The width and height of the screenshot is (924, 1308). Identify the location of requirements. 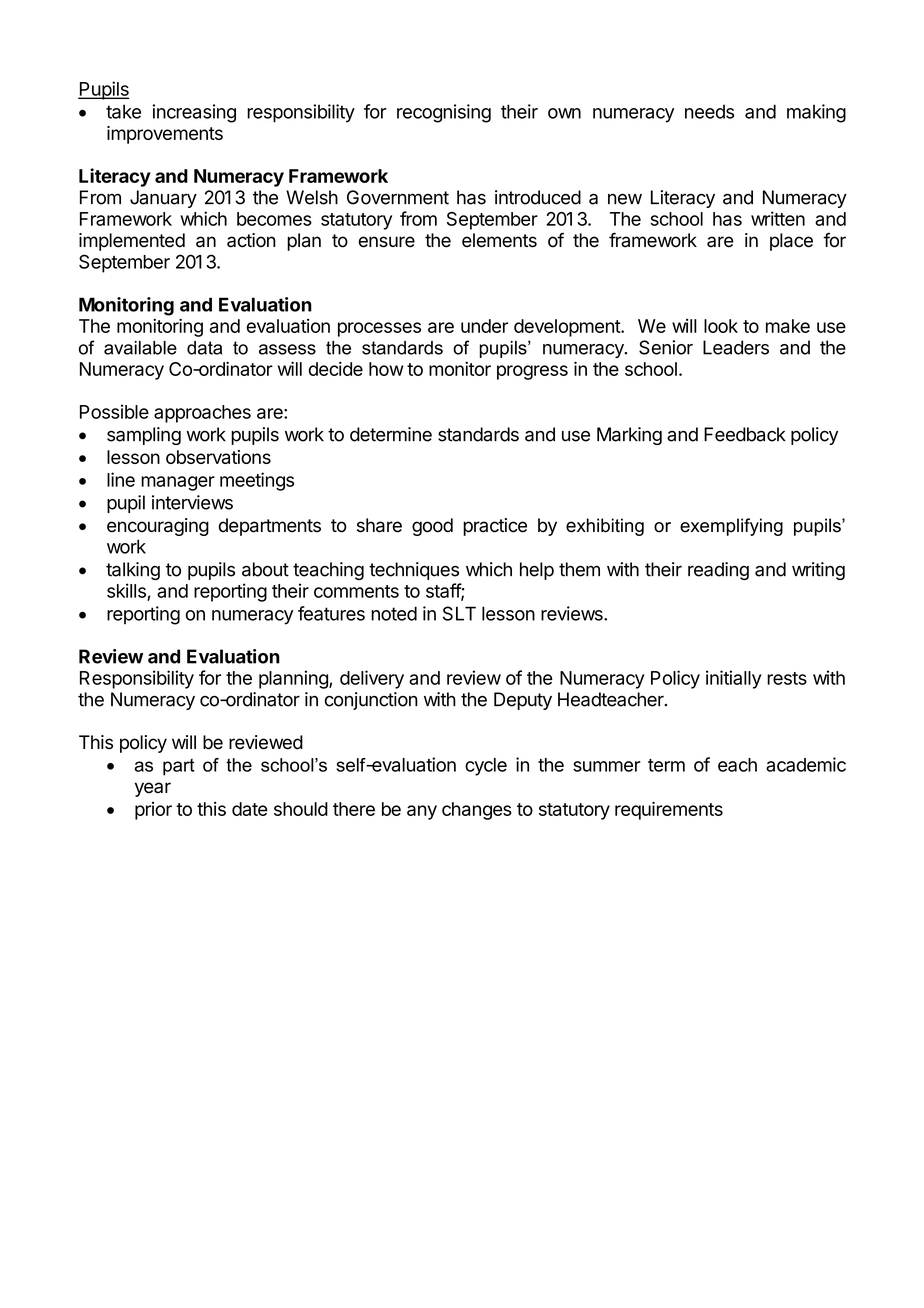
(669, 810).
